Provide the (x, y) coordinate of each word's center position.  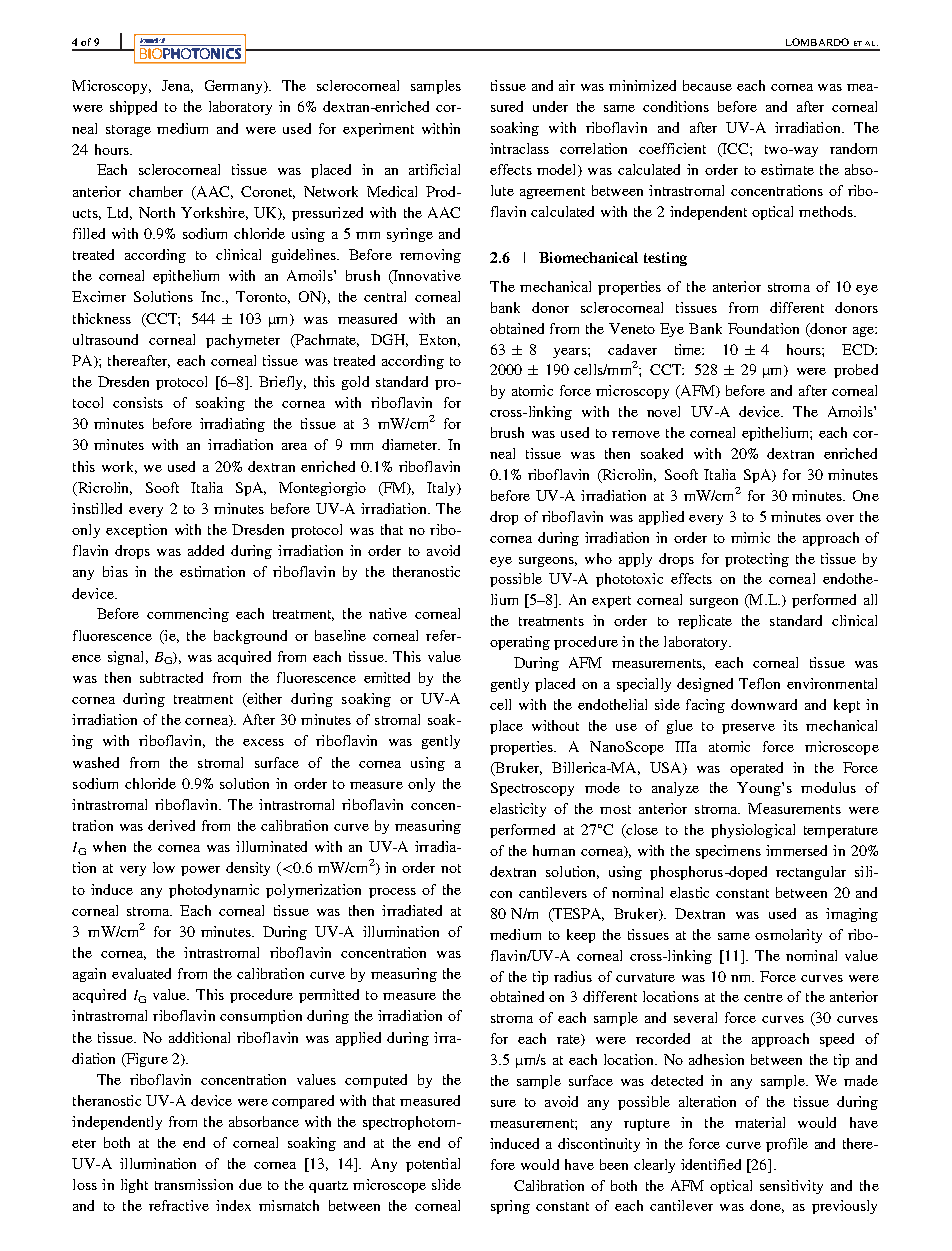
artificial (434, 169)
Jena (177, 86)
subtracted (171, 677)
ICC (736, 150)
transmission (194, 1184)
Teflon (759, 683)
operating (520, 643)
